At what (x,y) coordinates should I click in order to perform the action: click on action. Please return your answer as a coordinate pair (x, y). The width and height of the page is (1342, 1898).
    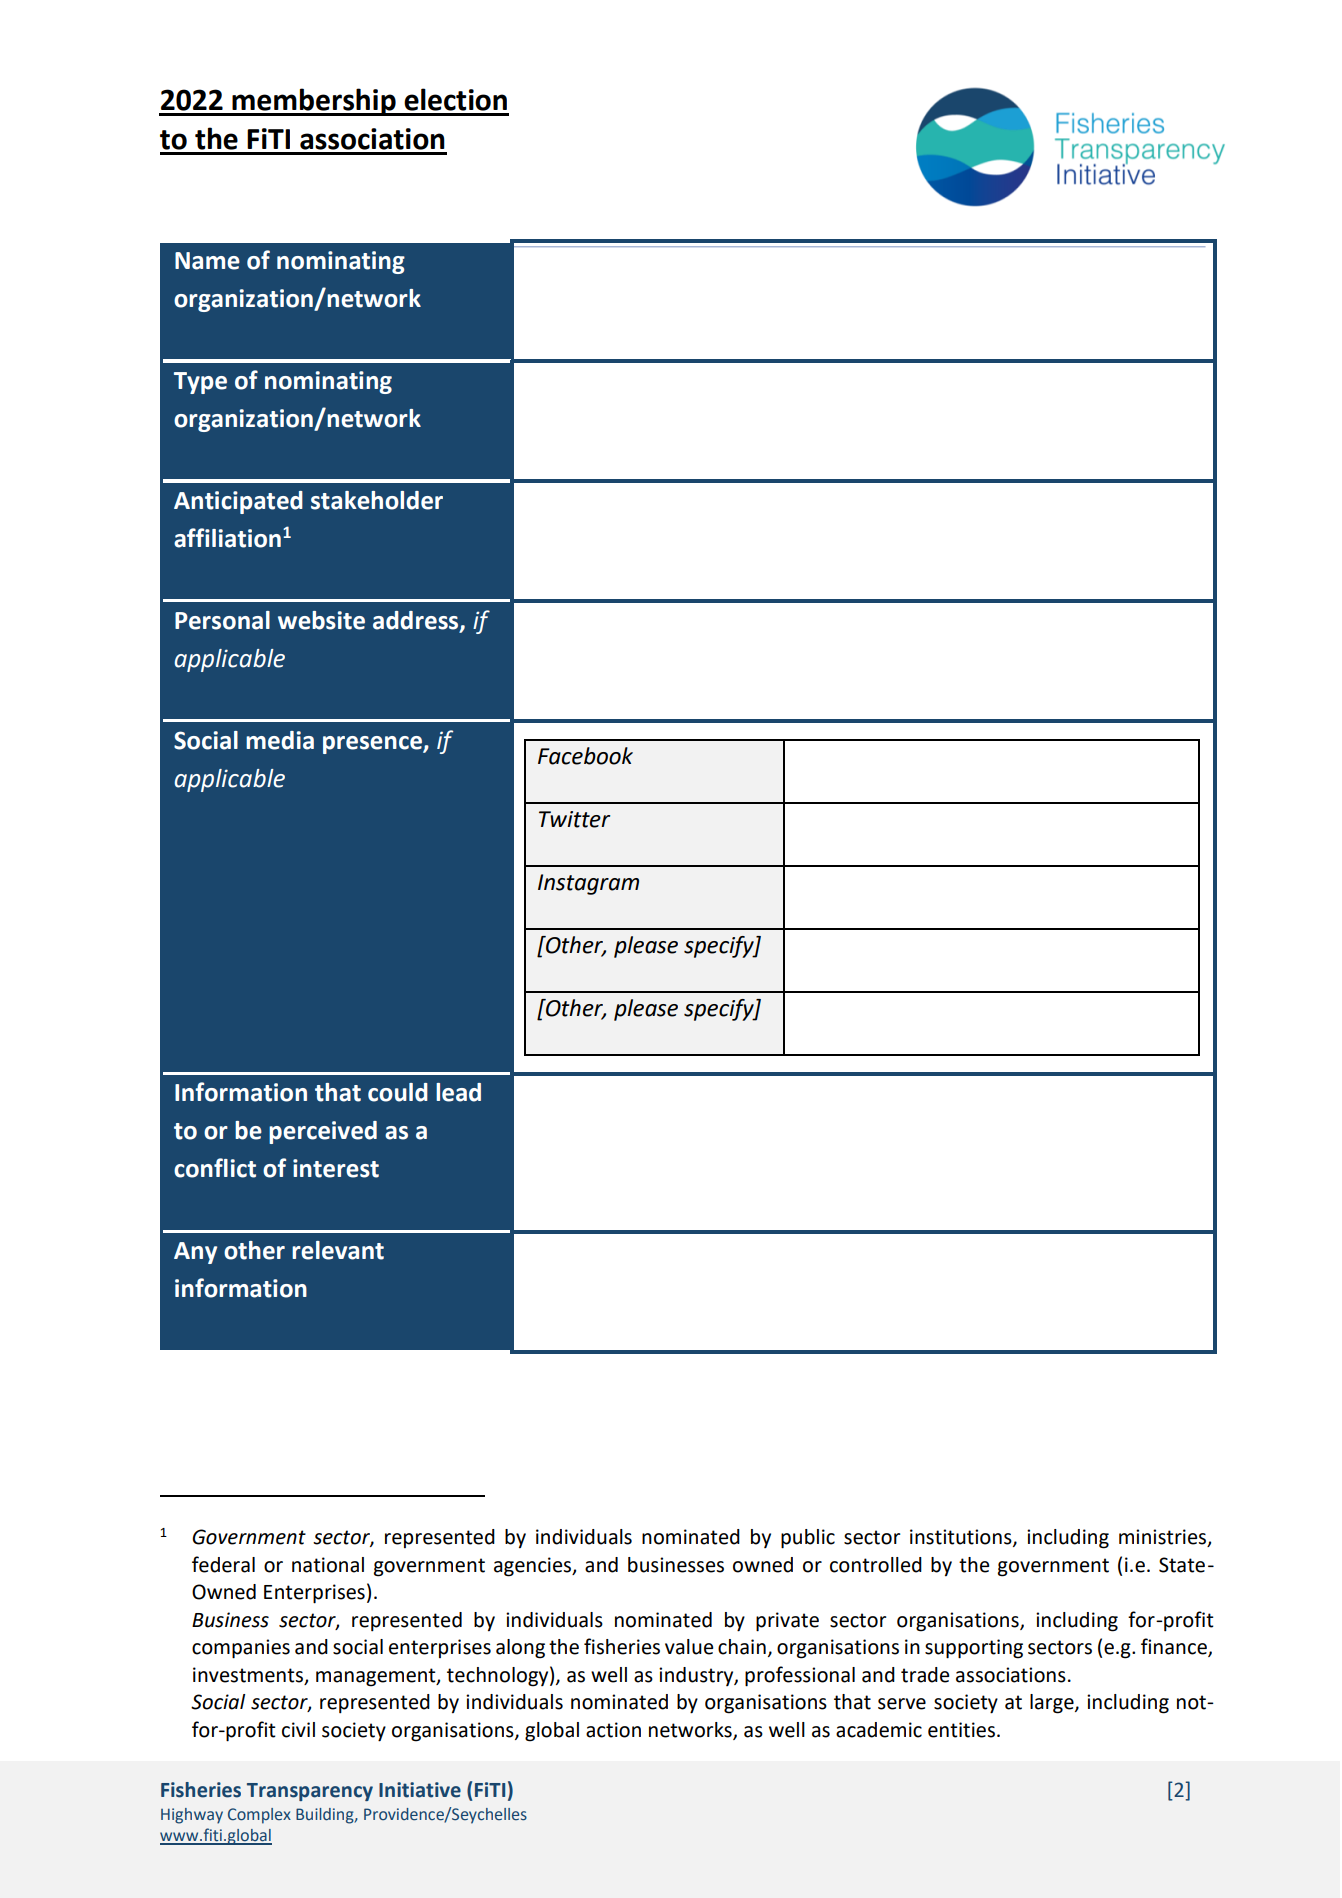
    Looking at the image, I should click on (613, 1730).
